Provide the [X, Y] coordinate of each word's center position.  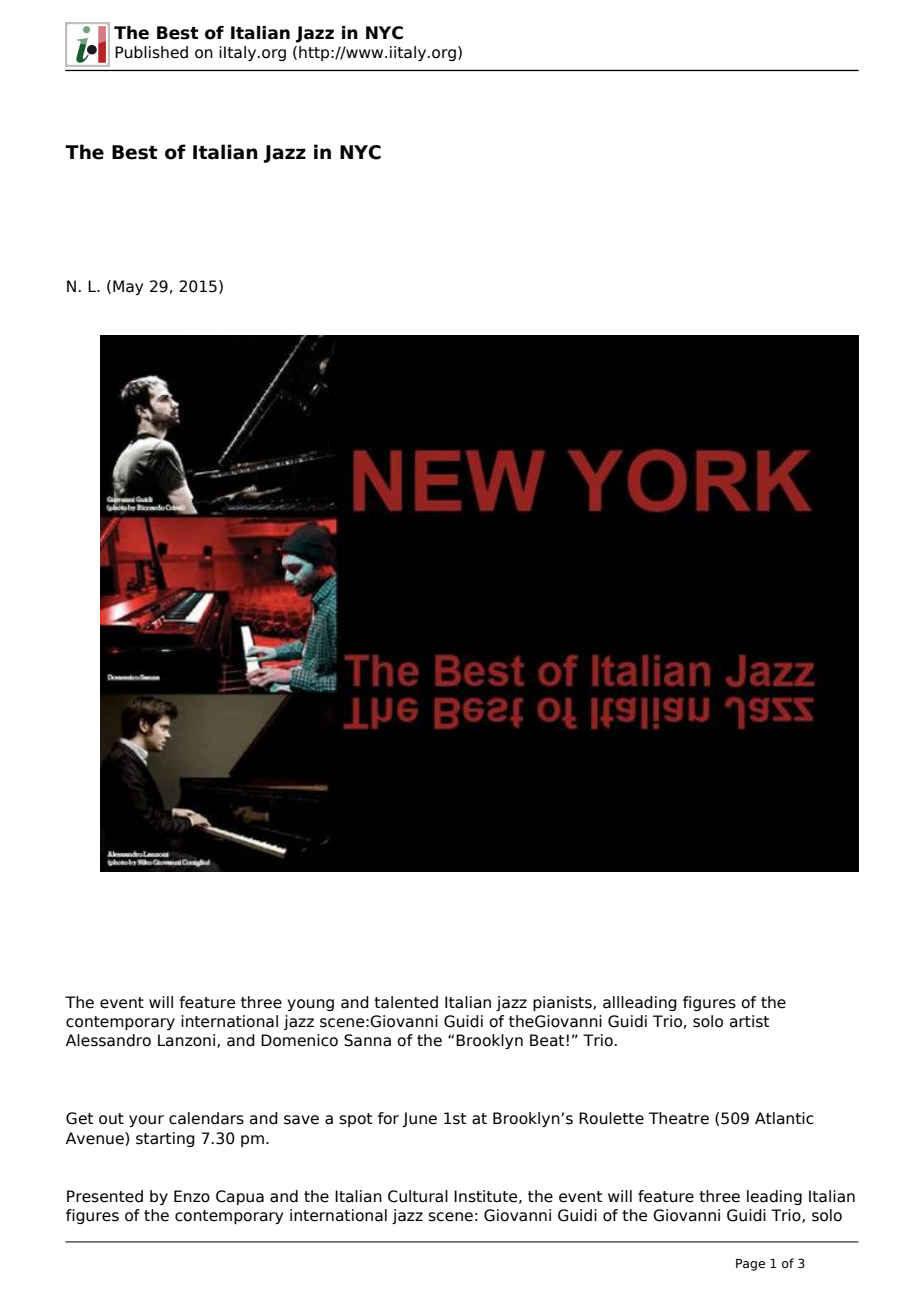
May [128, 287]
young [310, 1005]
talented [406, 1002]
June [419, 1119]
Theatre [679, 1118]
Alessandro [108, 1040]
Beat [547, 1040]
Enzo [192, 1196]
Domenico [299, 1040]
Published [151, 52]
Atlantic [784, 1118]
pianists [563, 1003]
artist [749, 1021]
